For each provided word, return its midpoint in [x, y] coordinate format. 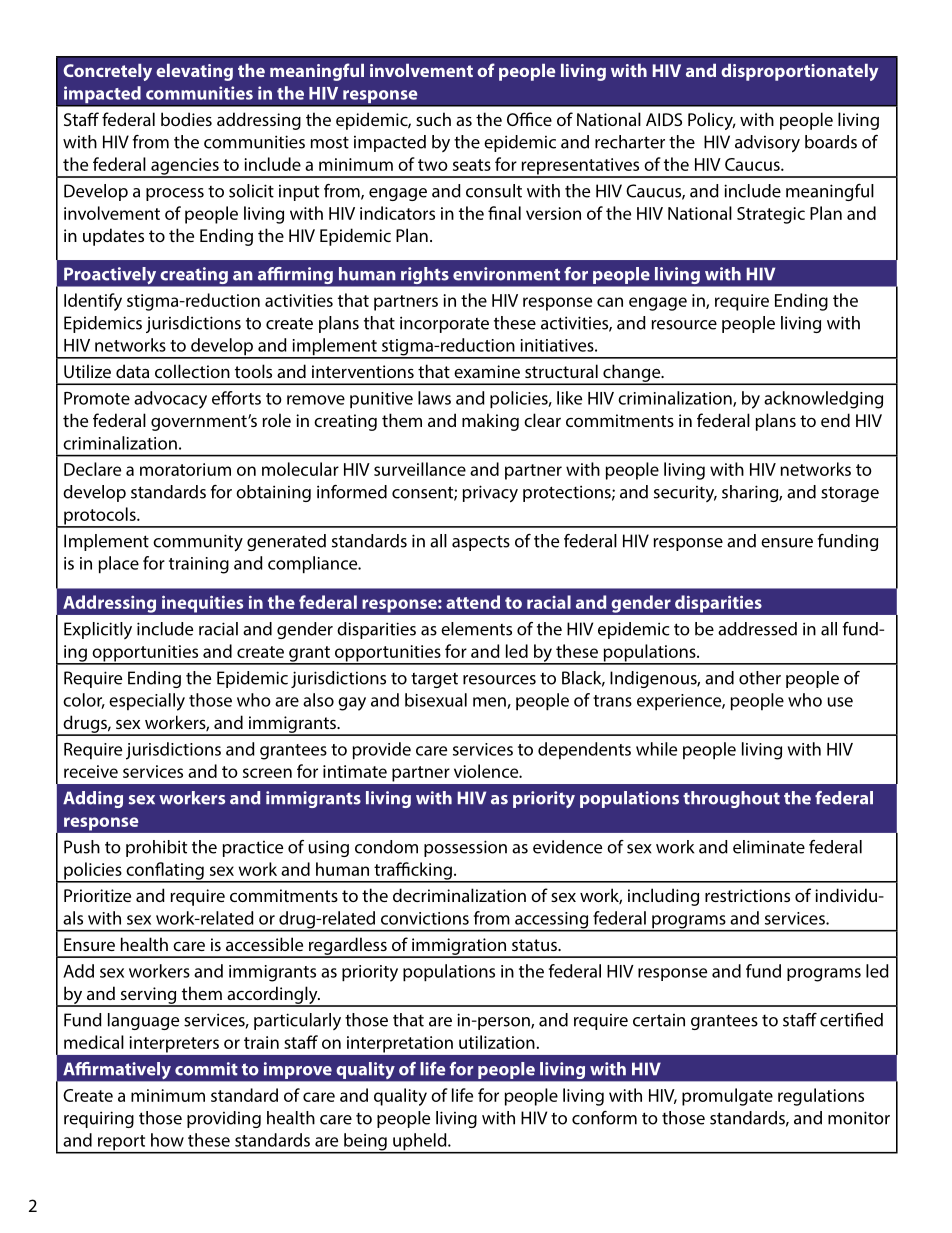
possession [465, 848]
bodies [186, 119]
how [167, 1140]
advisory [767, 144]
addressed [757, 629]
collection [192, 371]
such [433, 119]
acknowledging [823, 400]
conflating [165, 872]
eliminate [769, 847]
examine [487, 371]
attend [473, 602]
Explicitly [98, 630]
